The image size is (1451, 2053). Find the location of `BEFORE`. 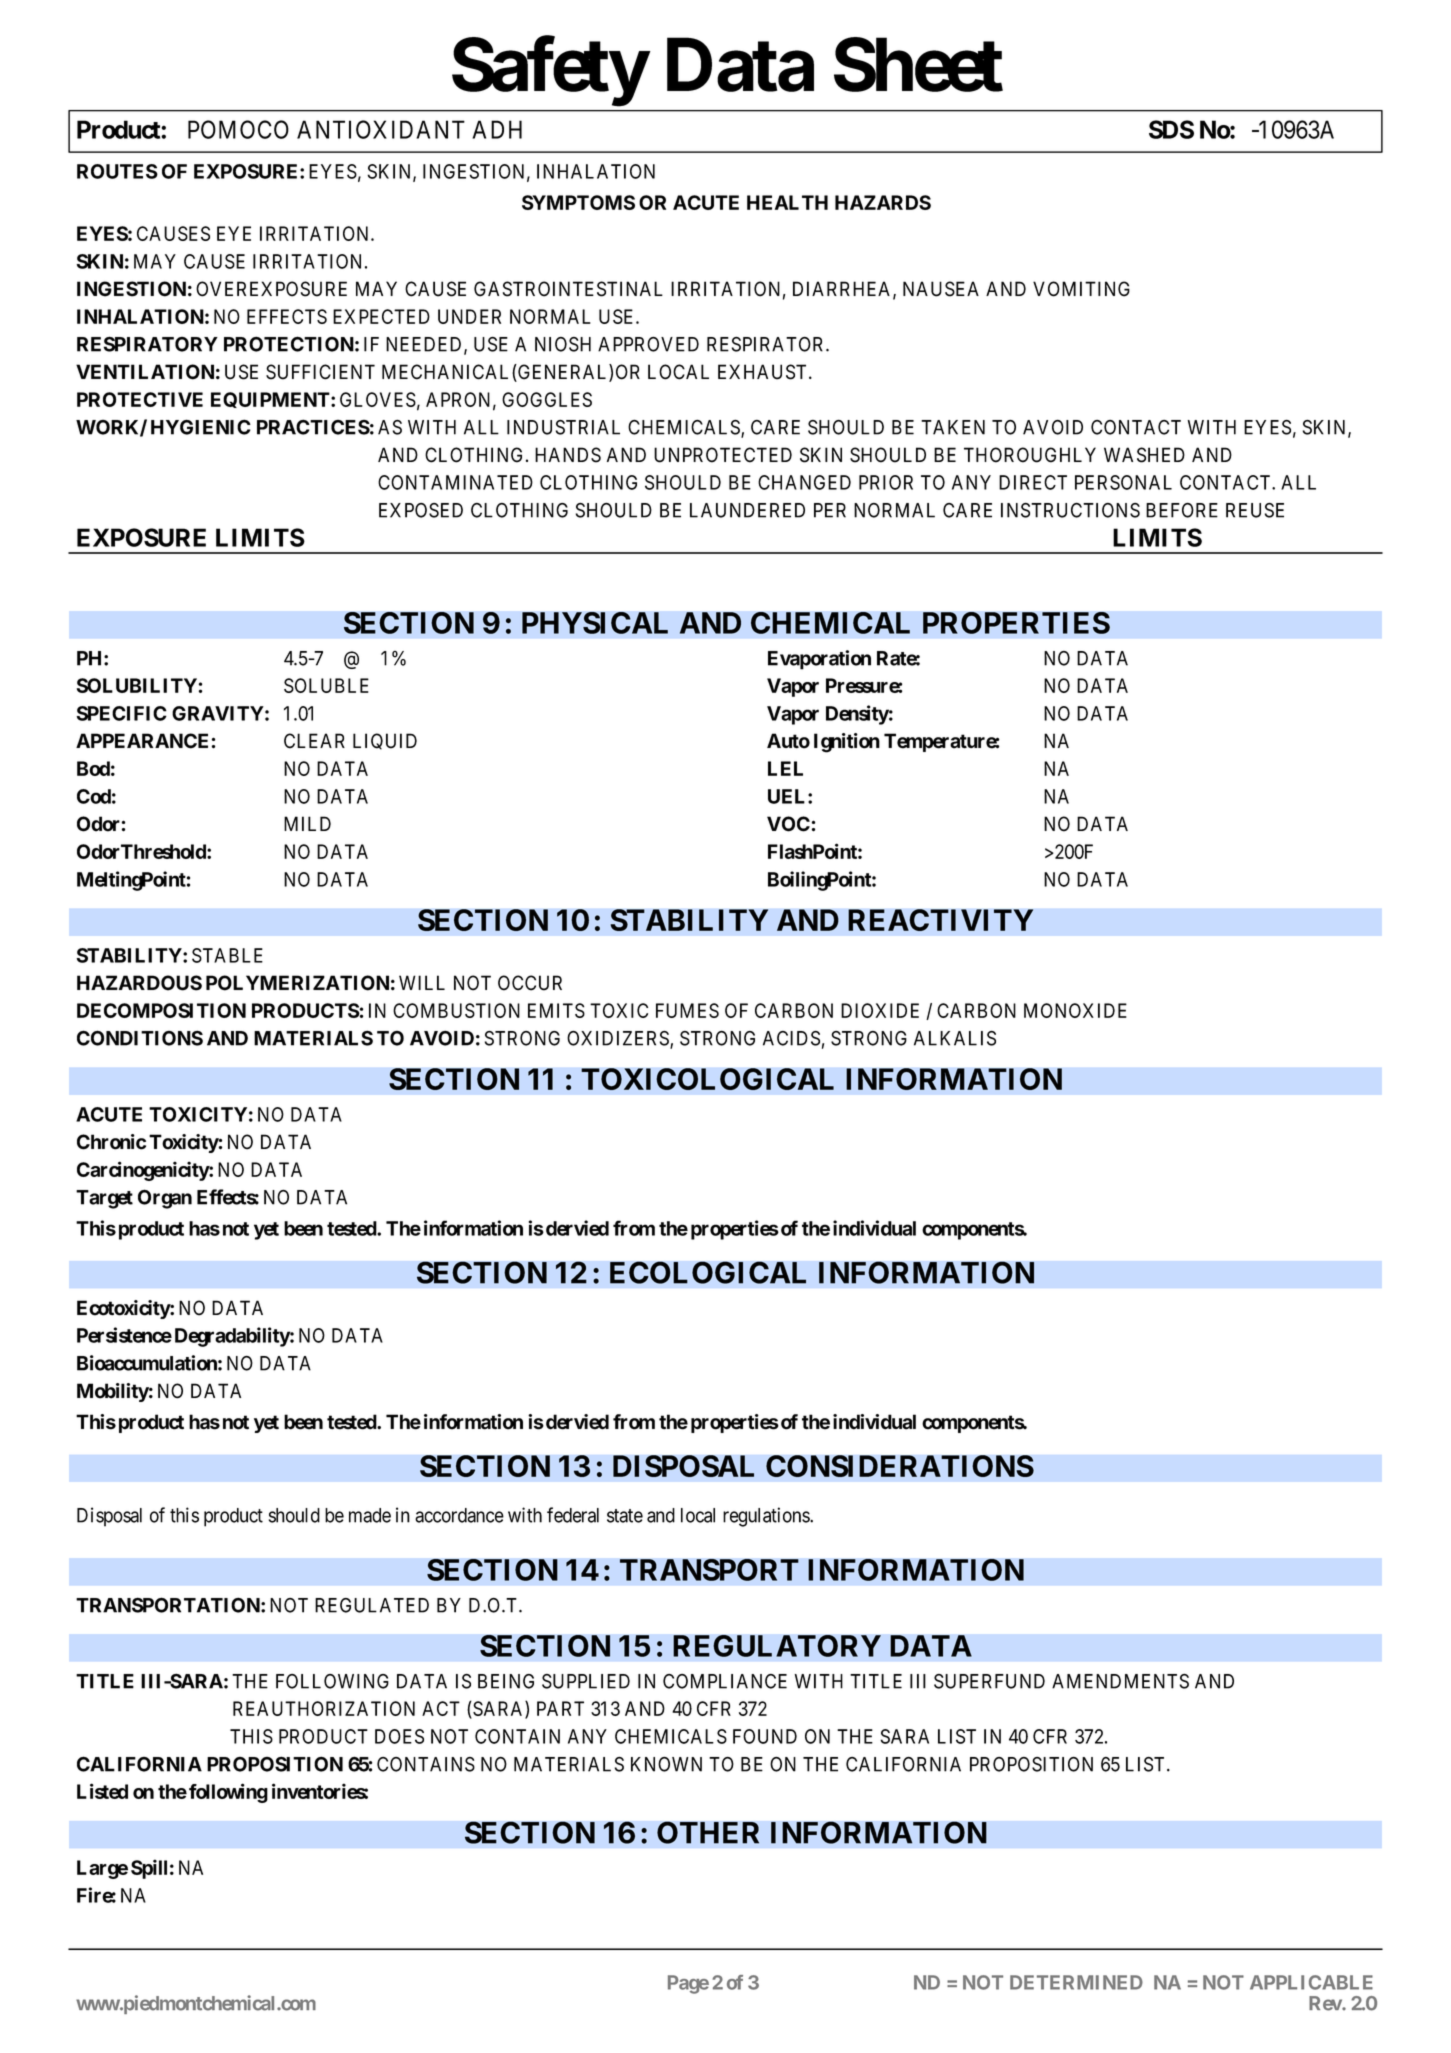

BEFORE is located at coordinates (1182, 510).
